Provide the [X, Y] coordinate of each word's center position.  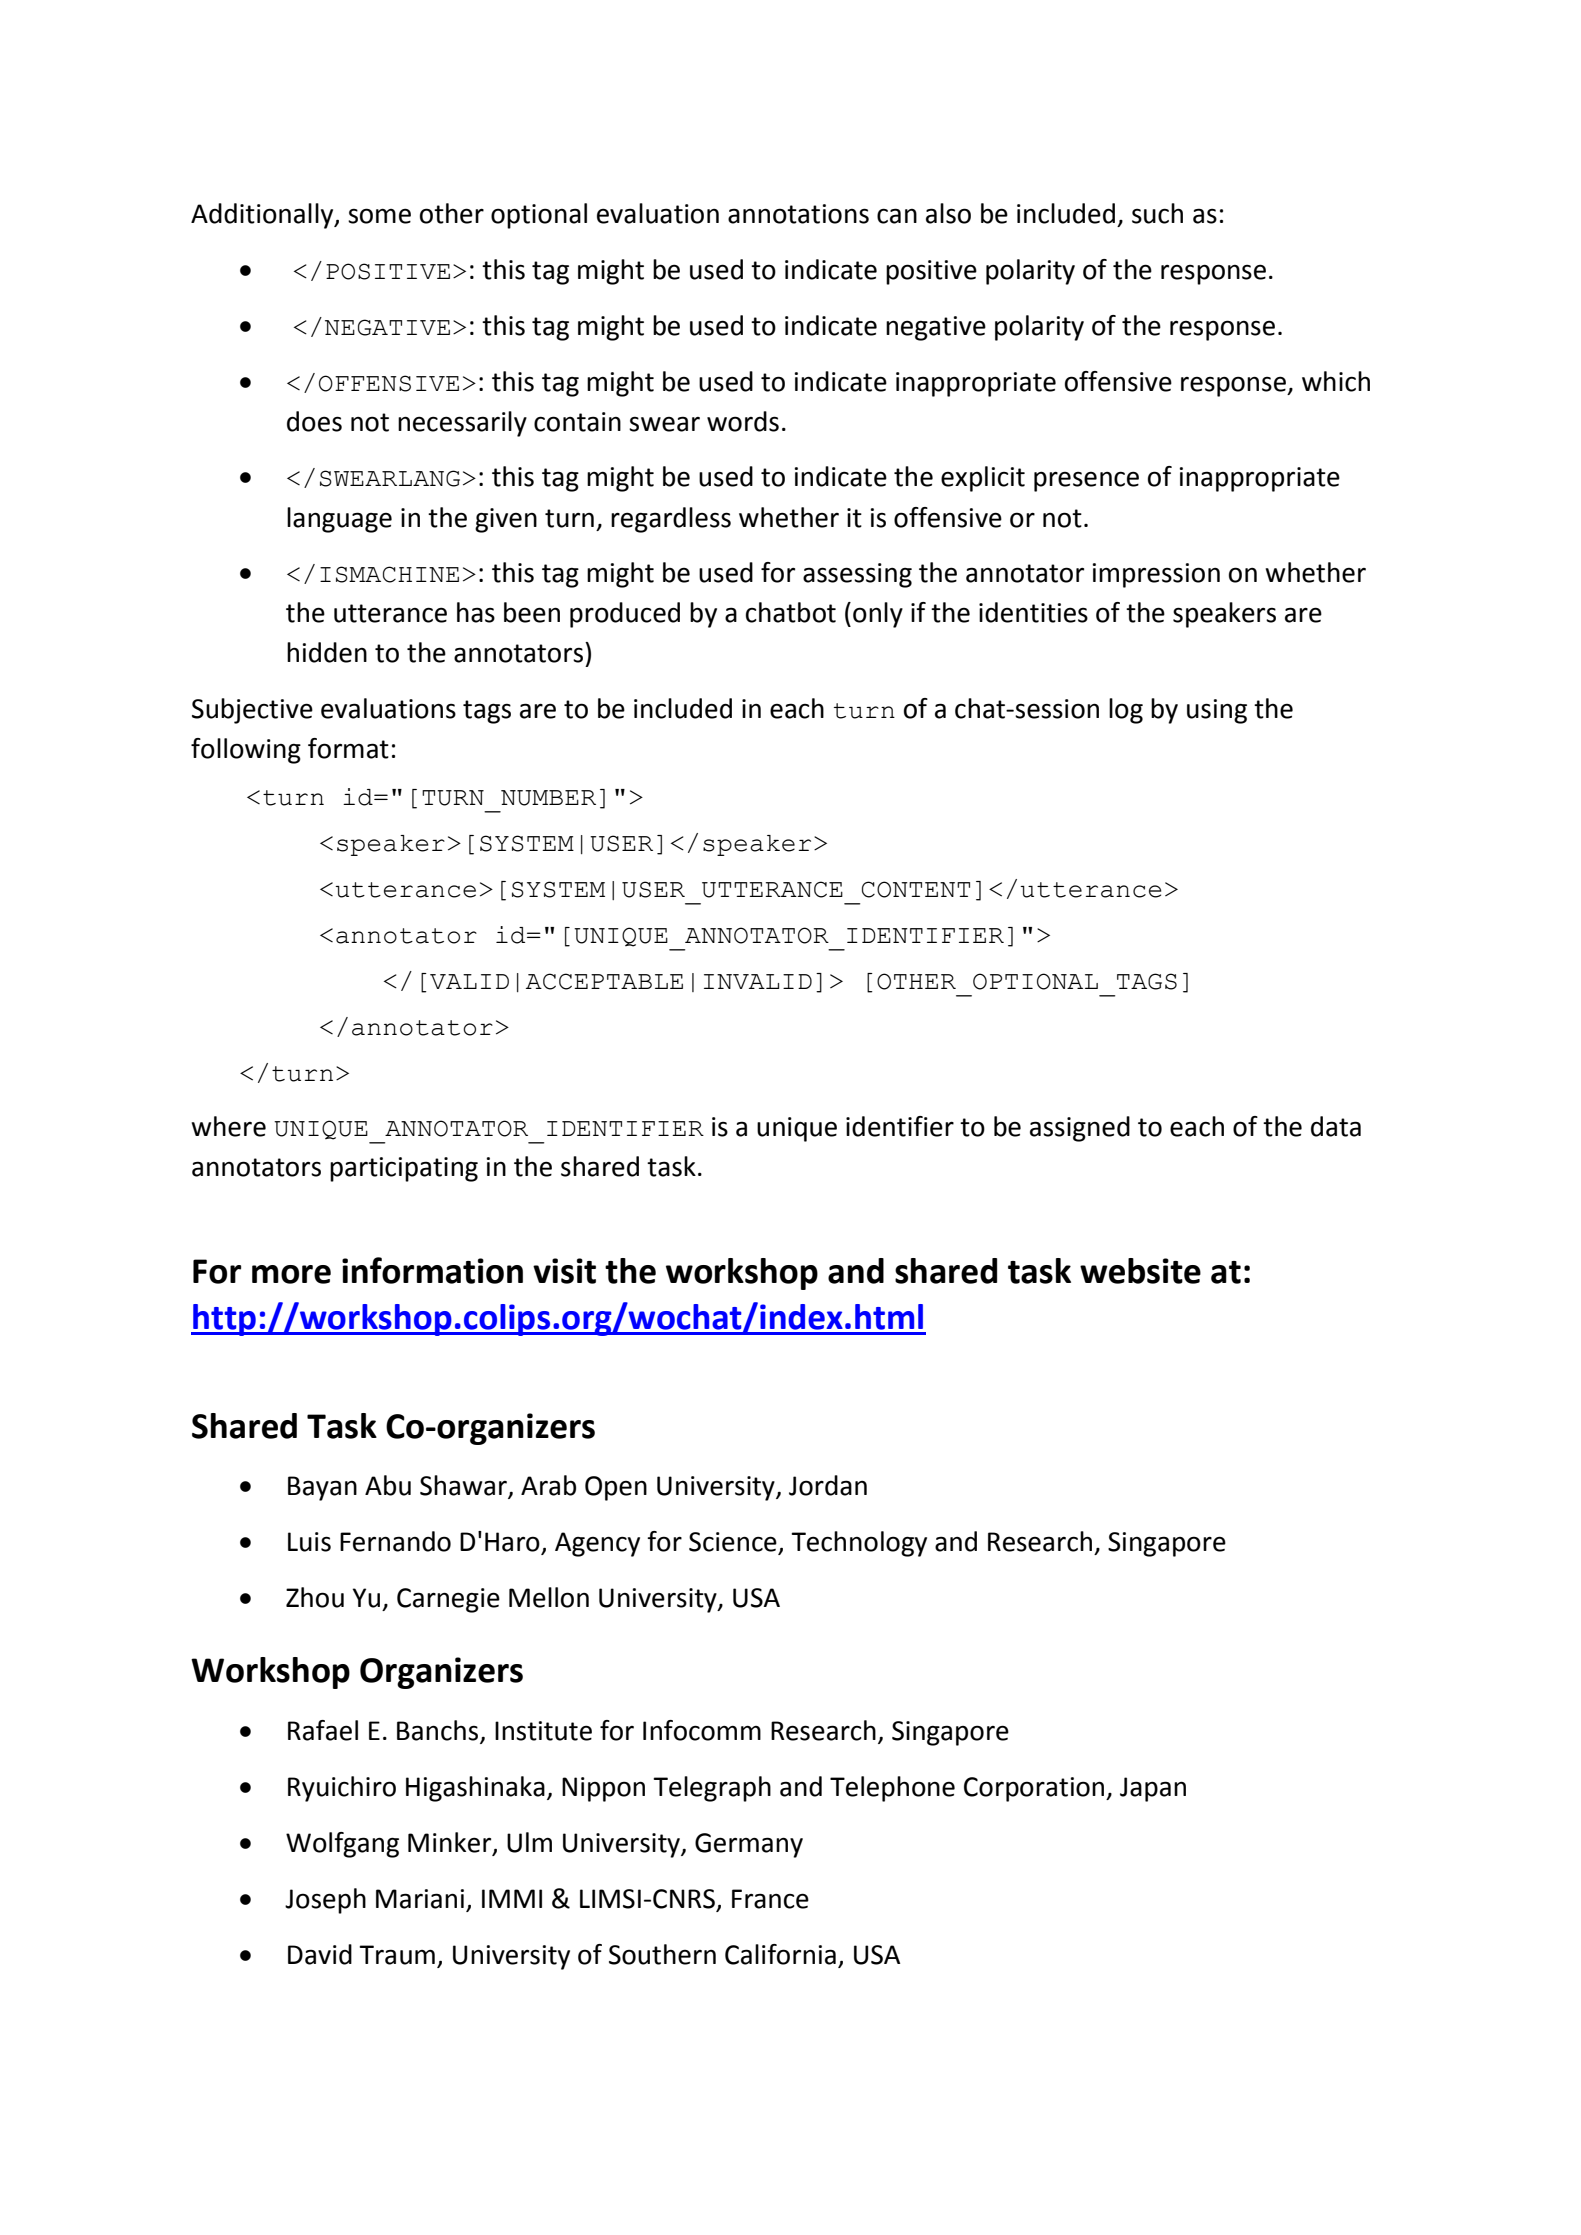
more [291, 1274]
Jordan [828, 1485]
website [1140, 1271]
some [379, 216]
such [1157, 213]
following [246, 751]
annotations [798, 214]
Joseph [325, 1901]
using [1217, 711]
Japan [1153, 1789]
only [878, 615]
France [770, 1899]
